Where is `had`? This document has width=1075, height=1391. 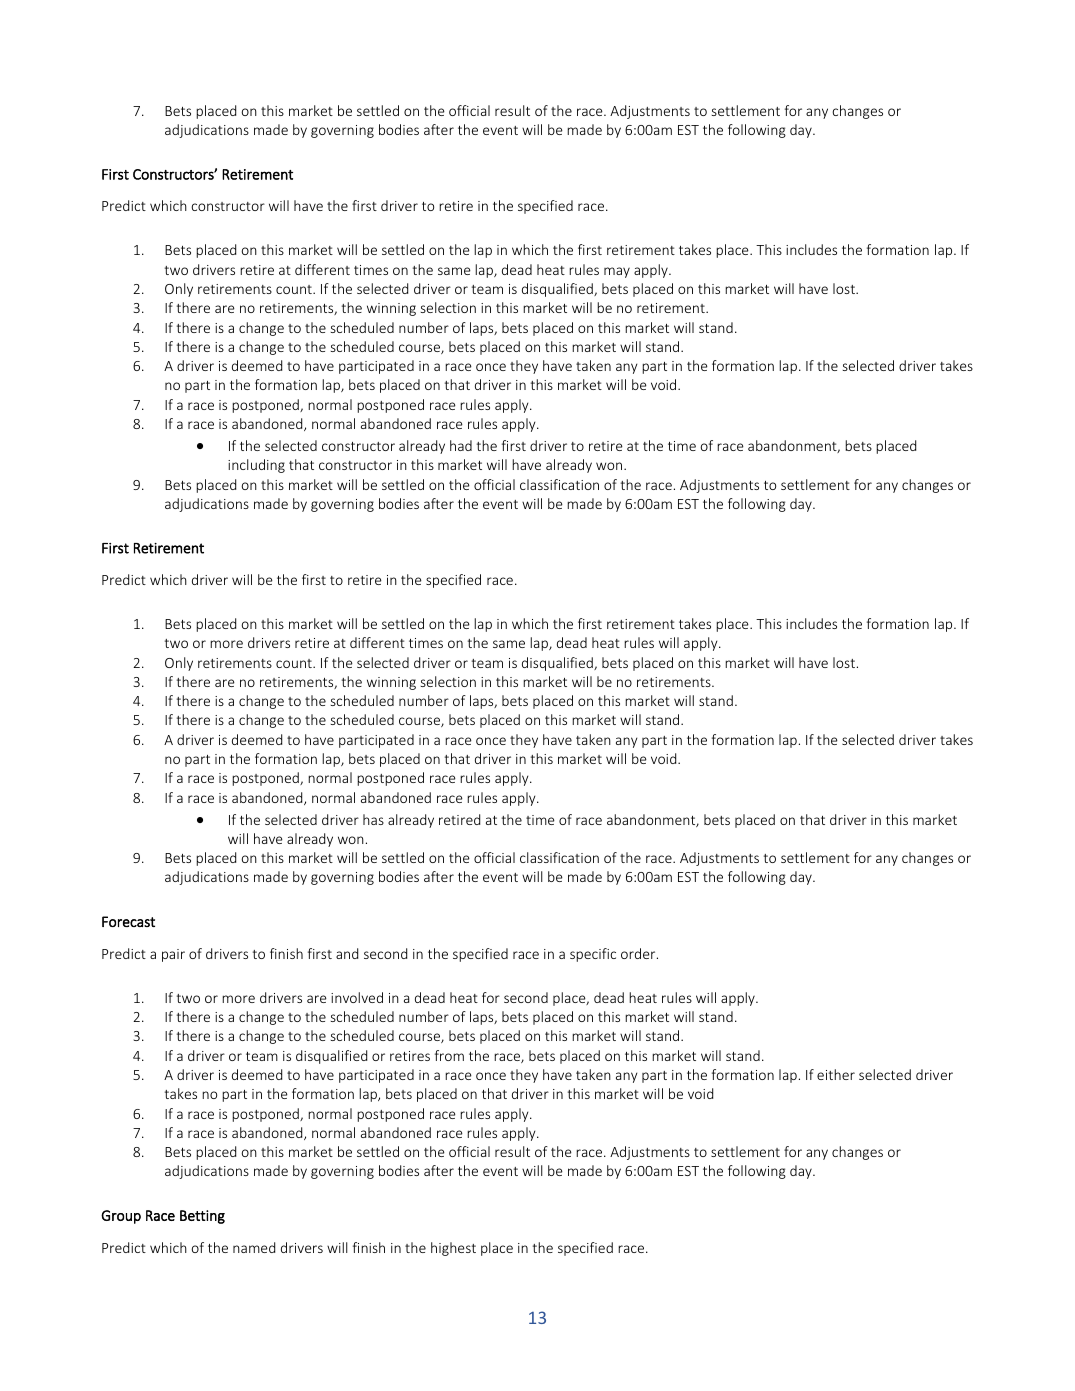
had is located at coordinates (461, 445).
